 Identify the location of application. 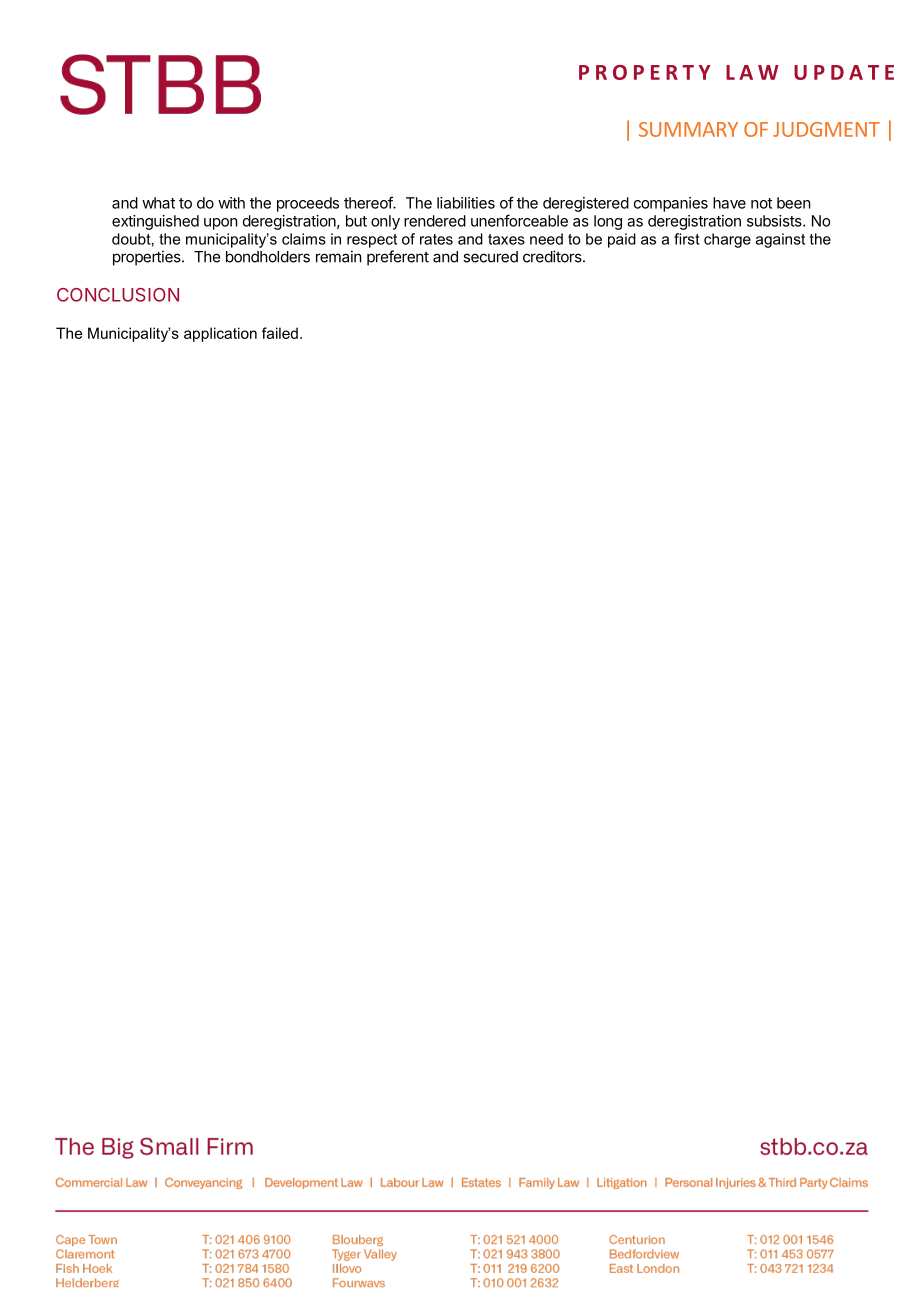
(220, 334).
